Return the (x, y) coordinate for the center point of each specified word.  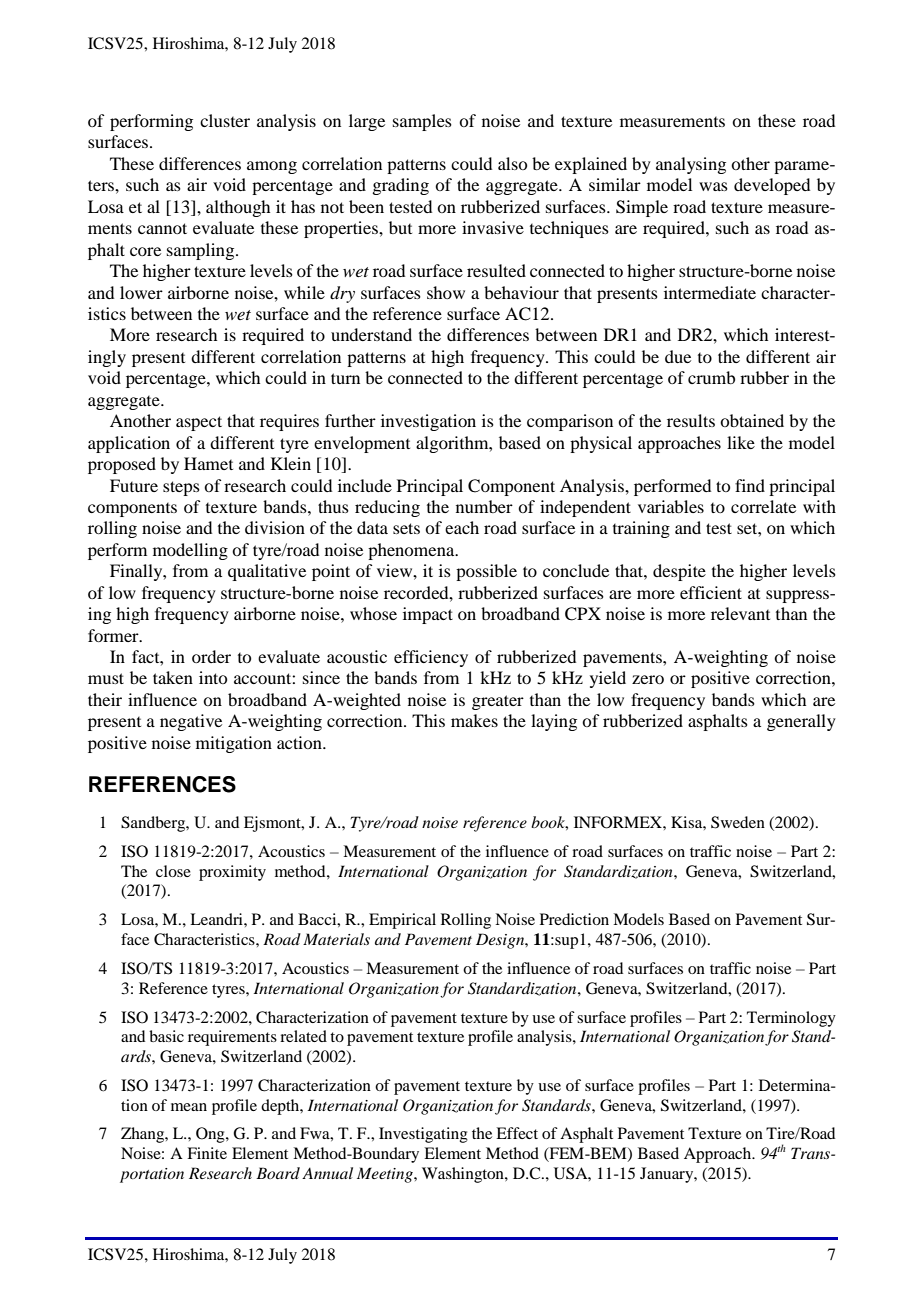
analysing (691, 165)
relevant (740, 613)
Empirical (402, 921)
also (512, 163)
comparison (570, 422)
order (211, 656)
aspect (199, 423)
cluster (225, 120)
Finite (207, 1153)
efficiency (431, 658)
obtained (752, 420)
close (173, 871)
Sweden (738, 822)
